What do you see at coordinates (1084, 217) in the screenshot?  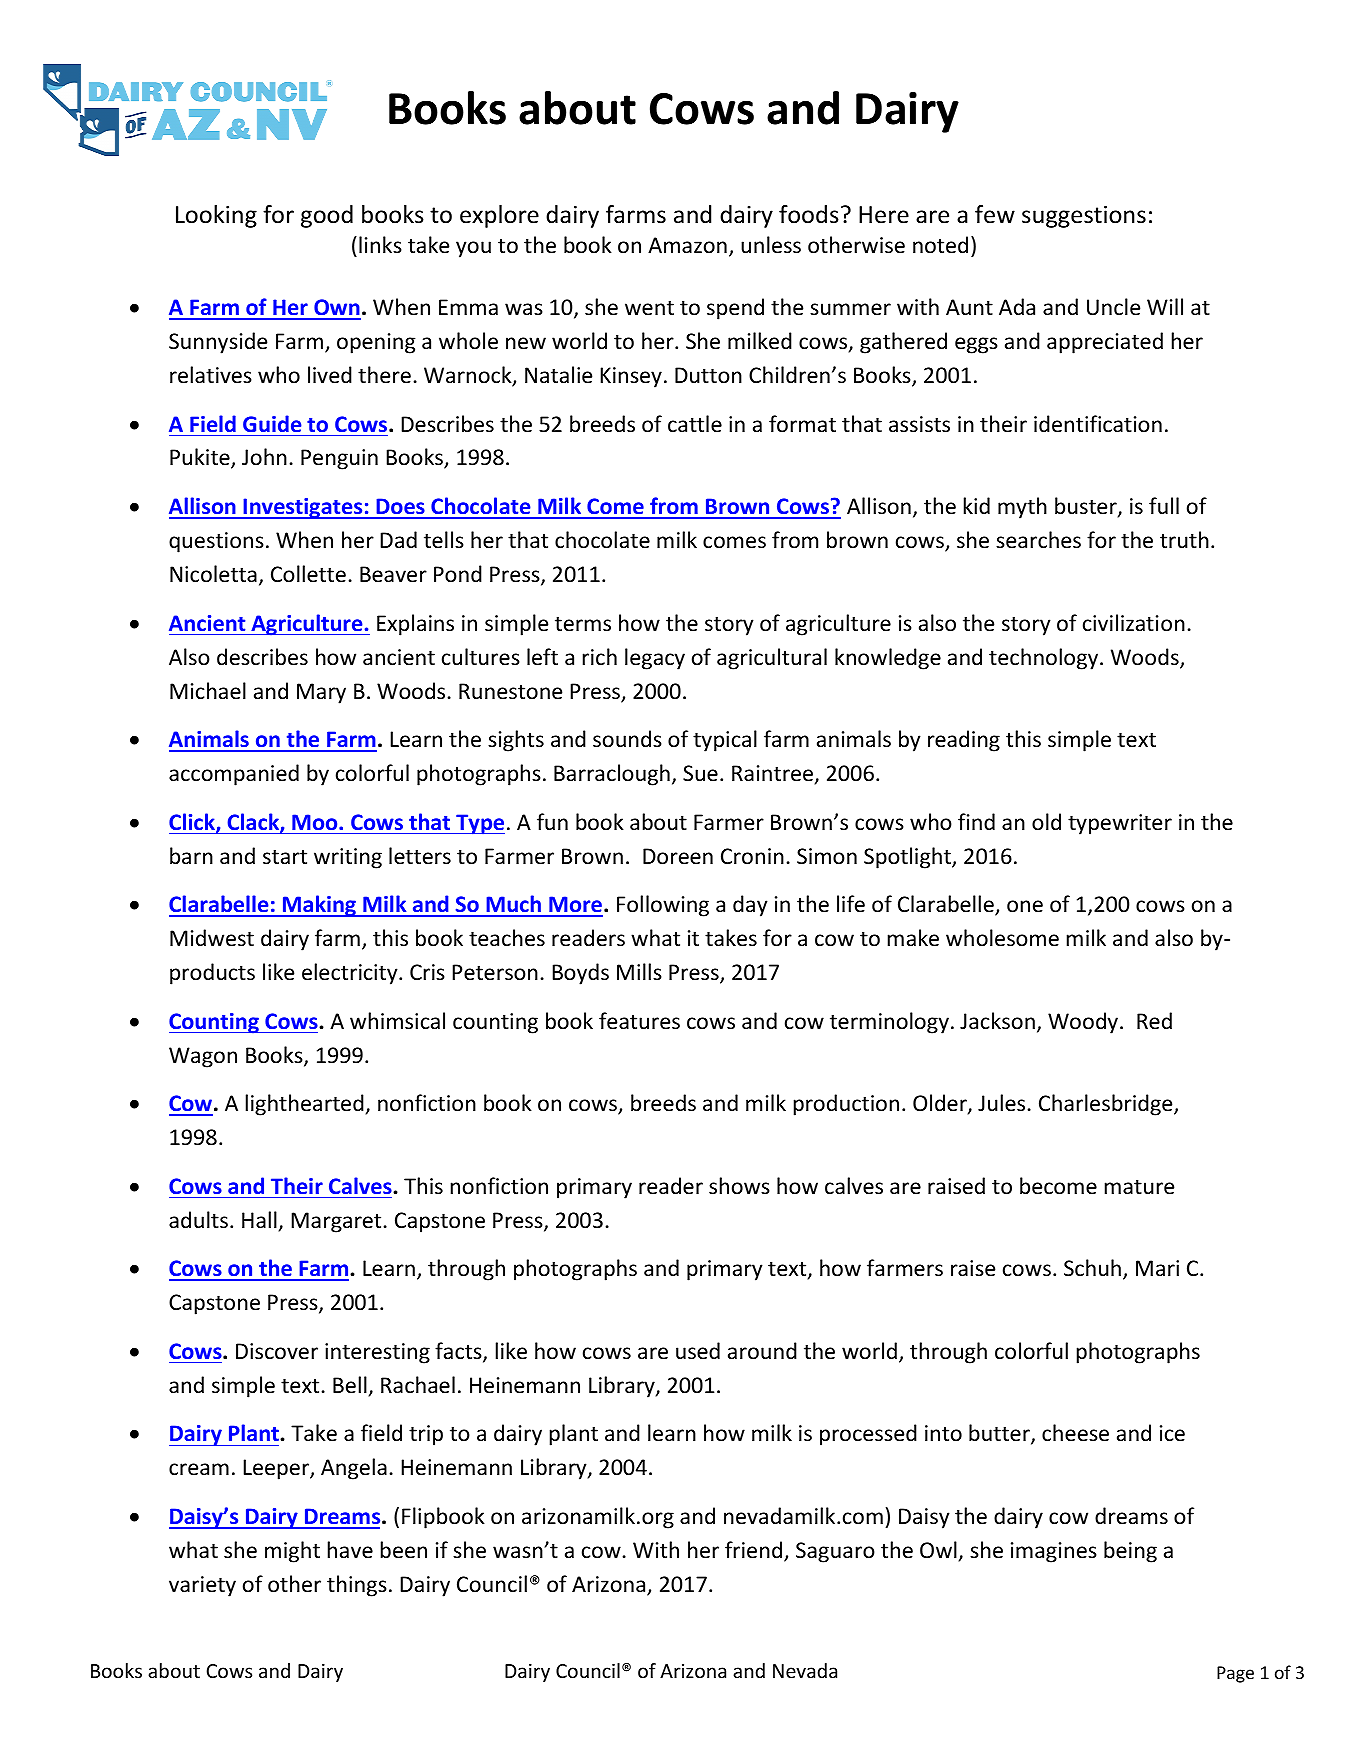 I see `suggestions` at bounding box center [1084, 217].
